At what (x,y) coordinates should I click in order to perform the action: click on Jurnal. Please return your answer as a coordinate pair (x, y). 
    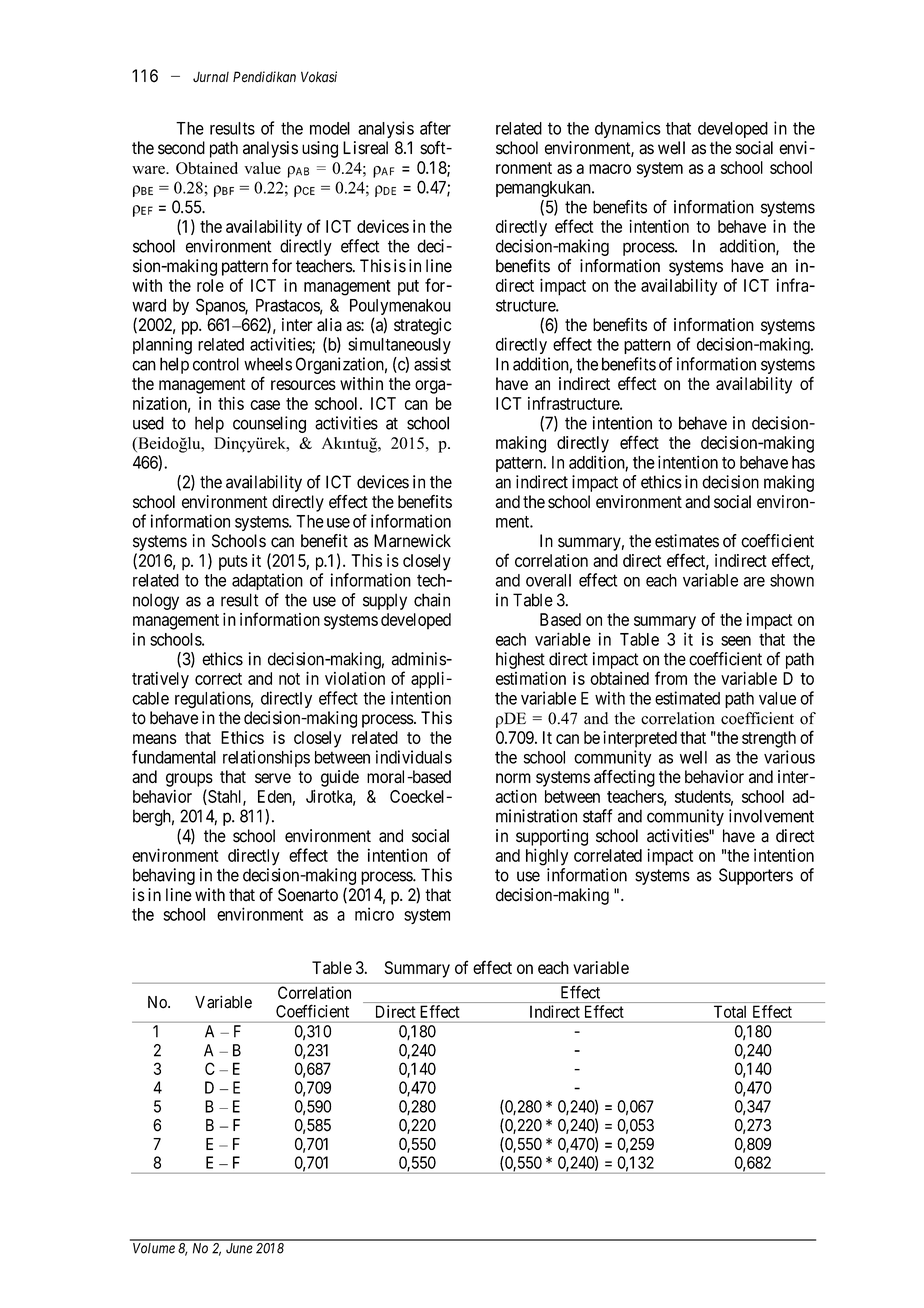
    Looking at the image, I should click on (211, 77).
